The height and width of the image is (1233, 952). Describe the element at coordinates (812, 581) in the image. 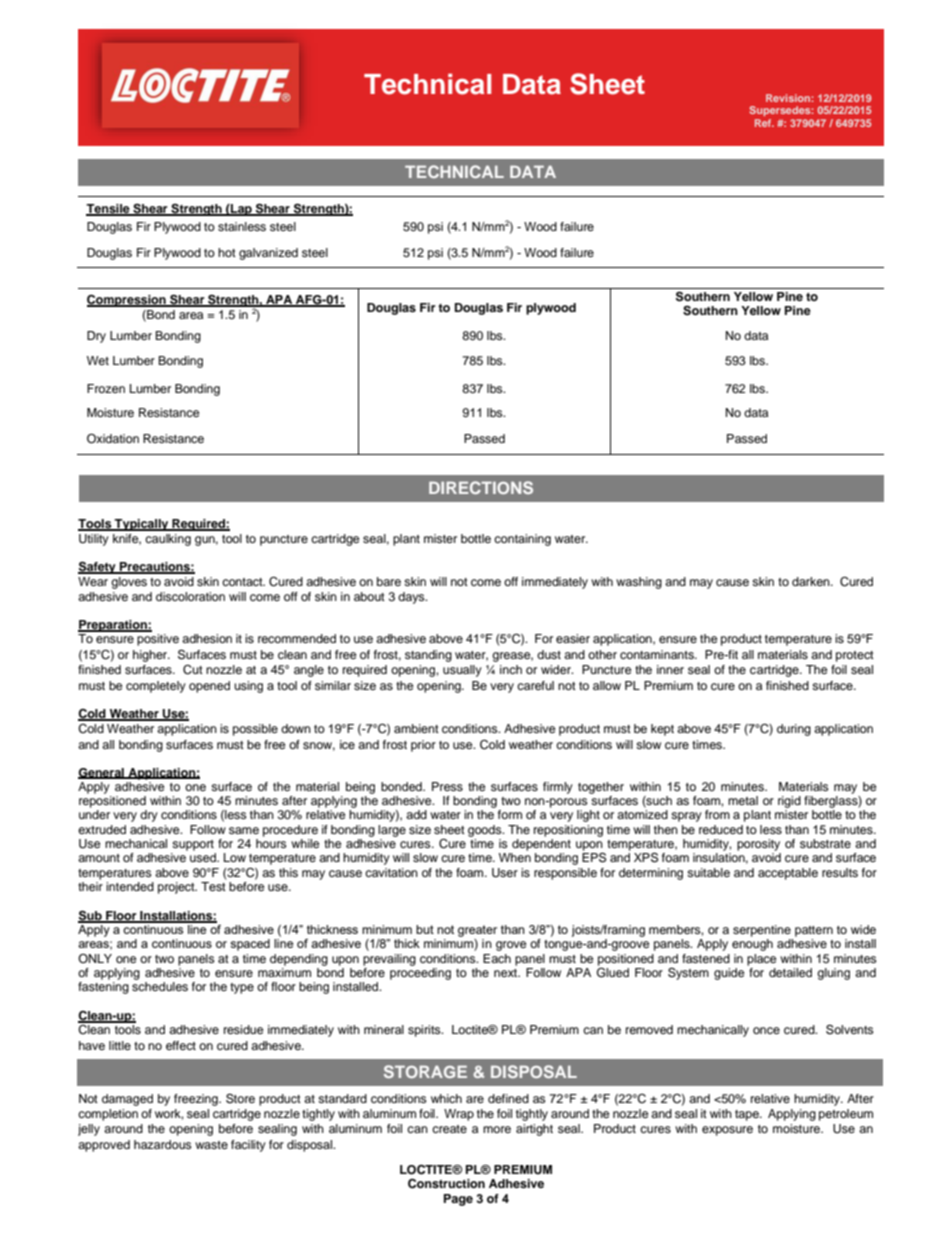

I see `darken` at that location.
